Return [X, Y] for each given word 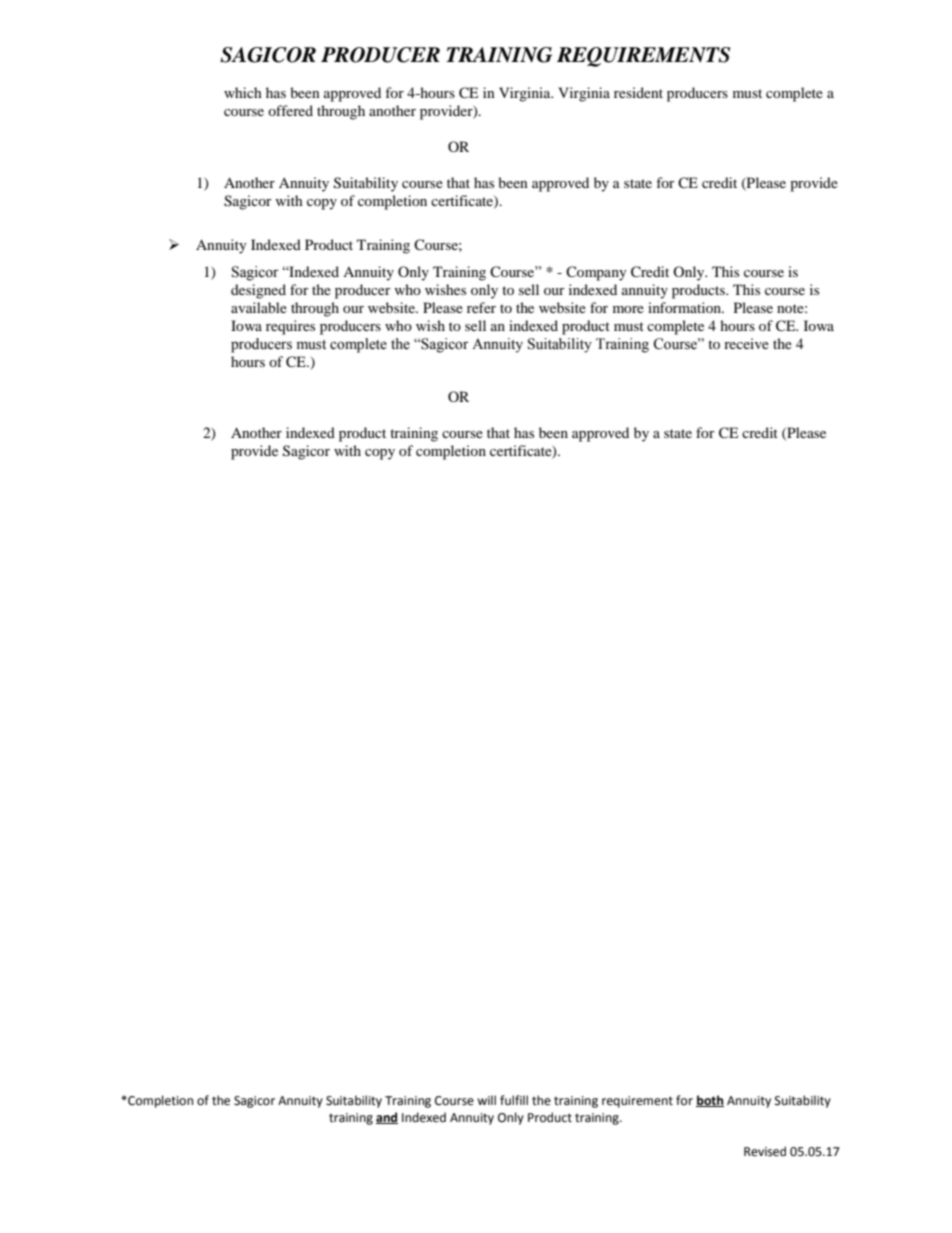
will [486, 1100]
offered [290, 110]
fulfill [514, 1100]
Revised [765, 1151]
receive [746, 343]
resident [638, 92]
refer [481, 307]
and [387, 1118]
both [710, 1101]
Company [596, 273]
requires [290, 327]
